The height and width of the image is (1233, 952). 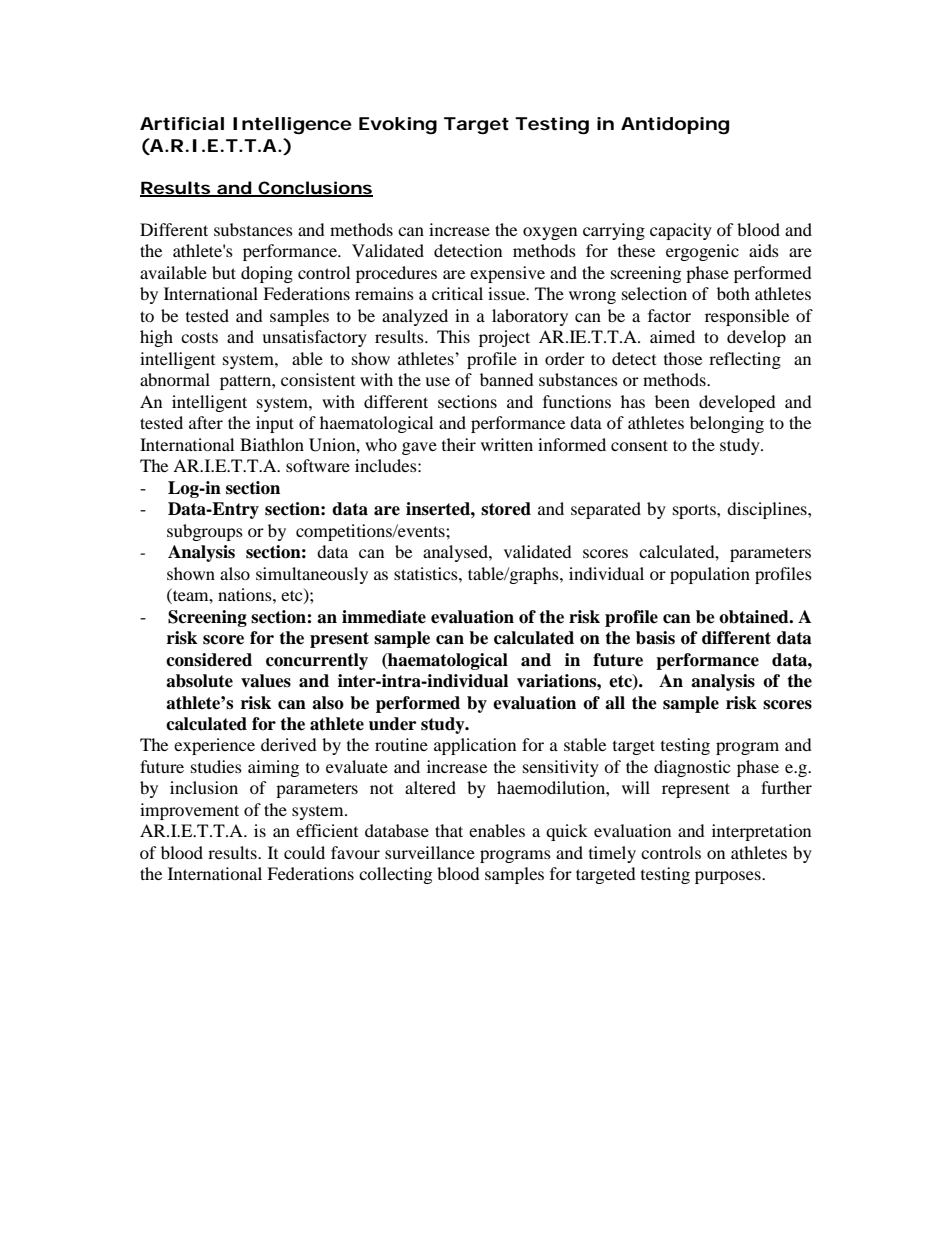 I want to click on capacity, so click(x=681, y=231).
